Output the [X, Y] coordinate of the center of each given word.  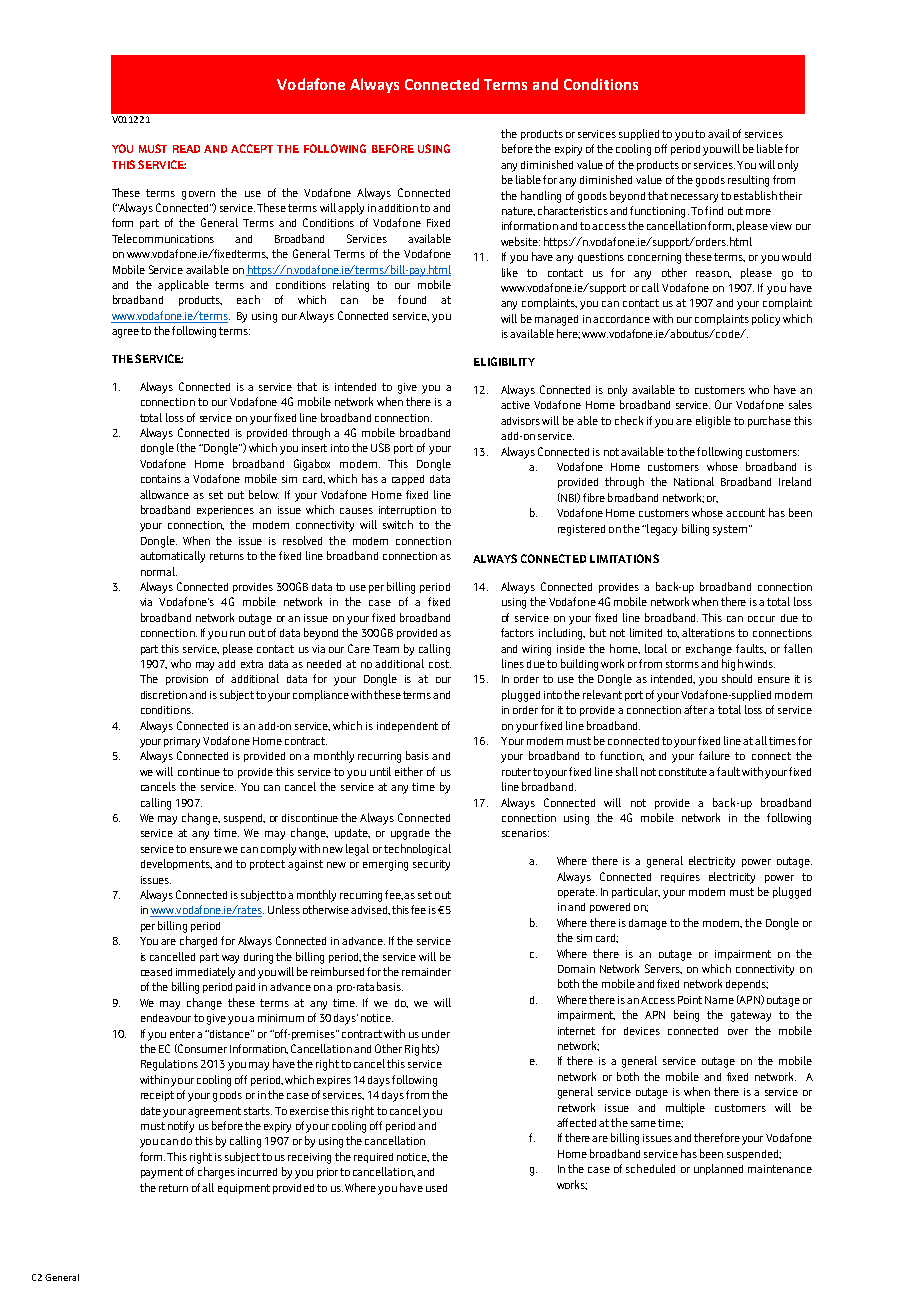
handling [541, 197]
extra [252, 664]
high [732, 665]
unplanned [718, 1169]
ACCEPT [252, 148]
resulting [748, 181]
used [436, 1188]
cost [440, 664]
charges [216, 1173]
